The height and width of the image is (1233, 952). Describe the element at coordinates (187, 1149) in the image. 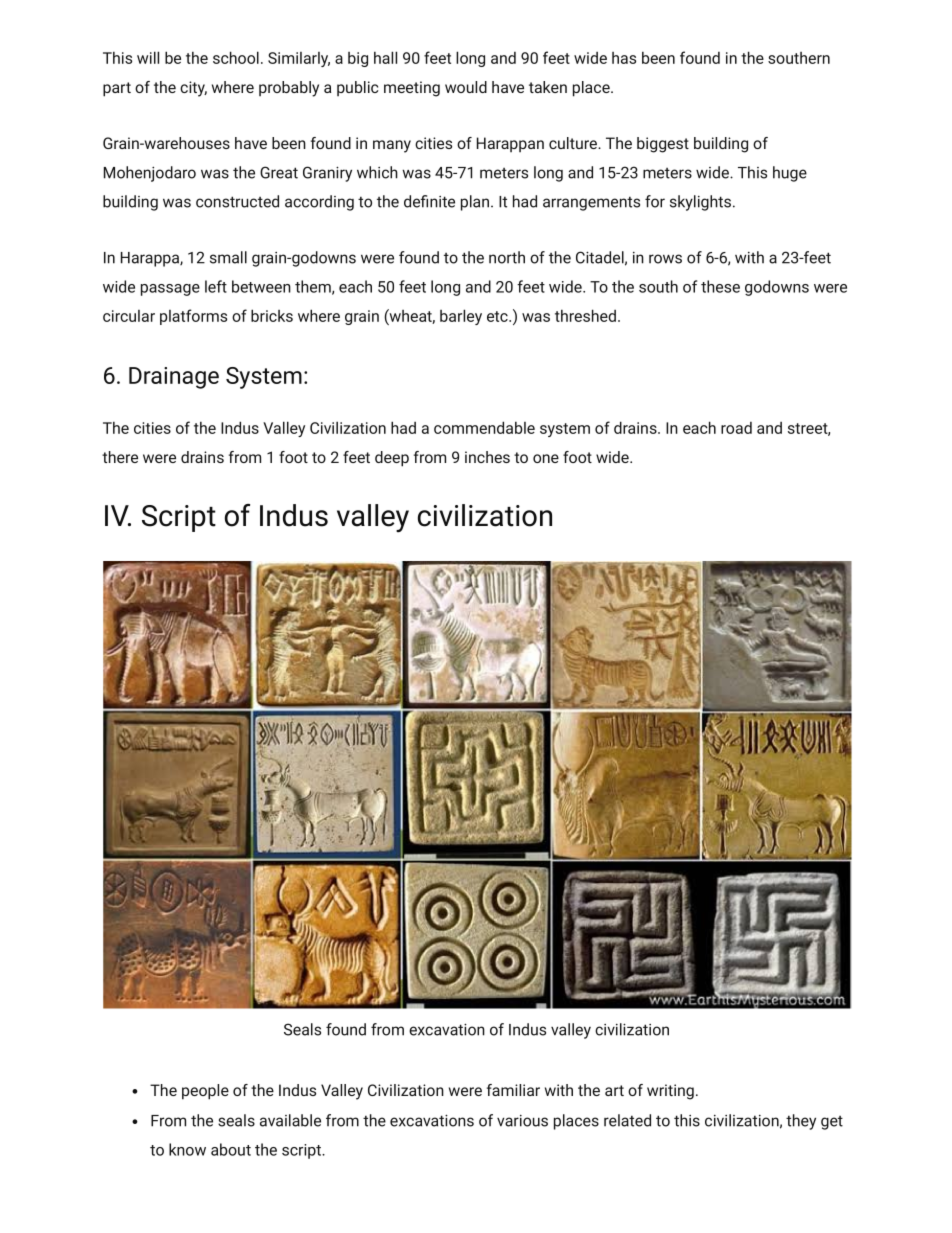

I see `know` at that location.
